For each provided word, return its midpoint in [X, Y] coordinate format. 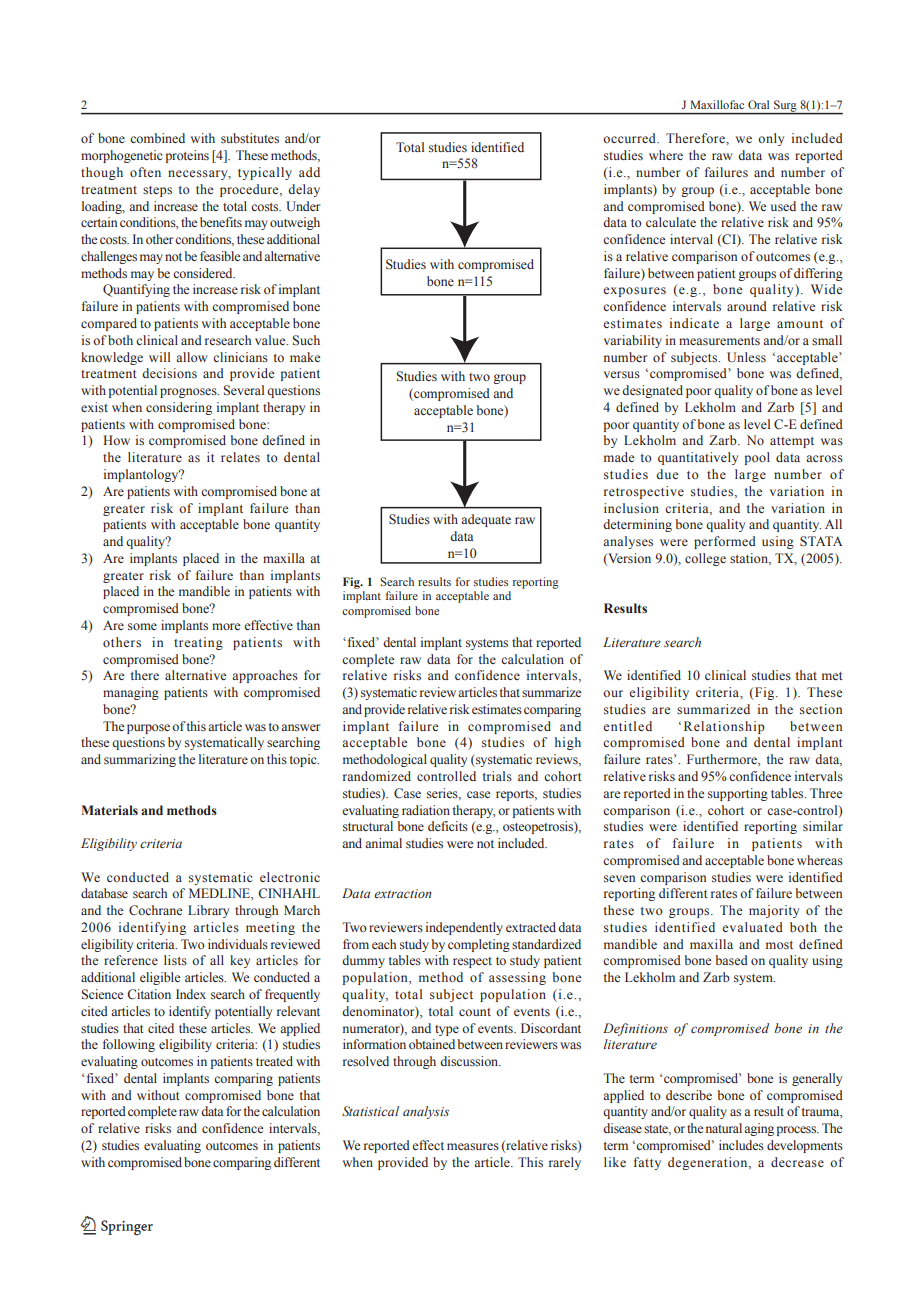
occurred [630, 138]
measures [473, 1146]
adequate [486, 520]
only [771, 139]
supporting [738, 794]
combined [157, 138]
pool [757, 458]
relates [240, 457]
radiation [426, 810]
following [129, 1045]
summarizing [140, 760]
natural [724, 1128]
